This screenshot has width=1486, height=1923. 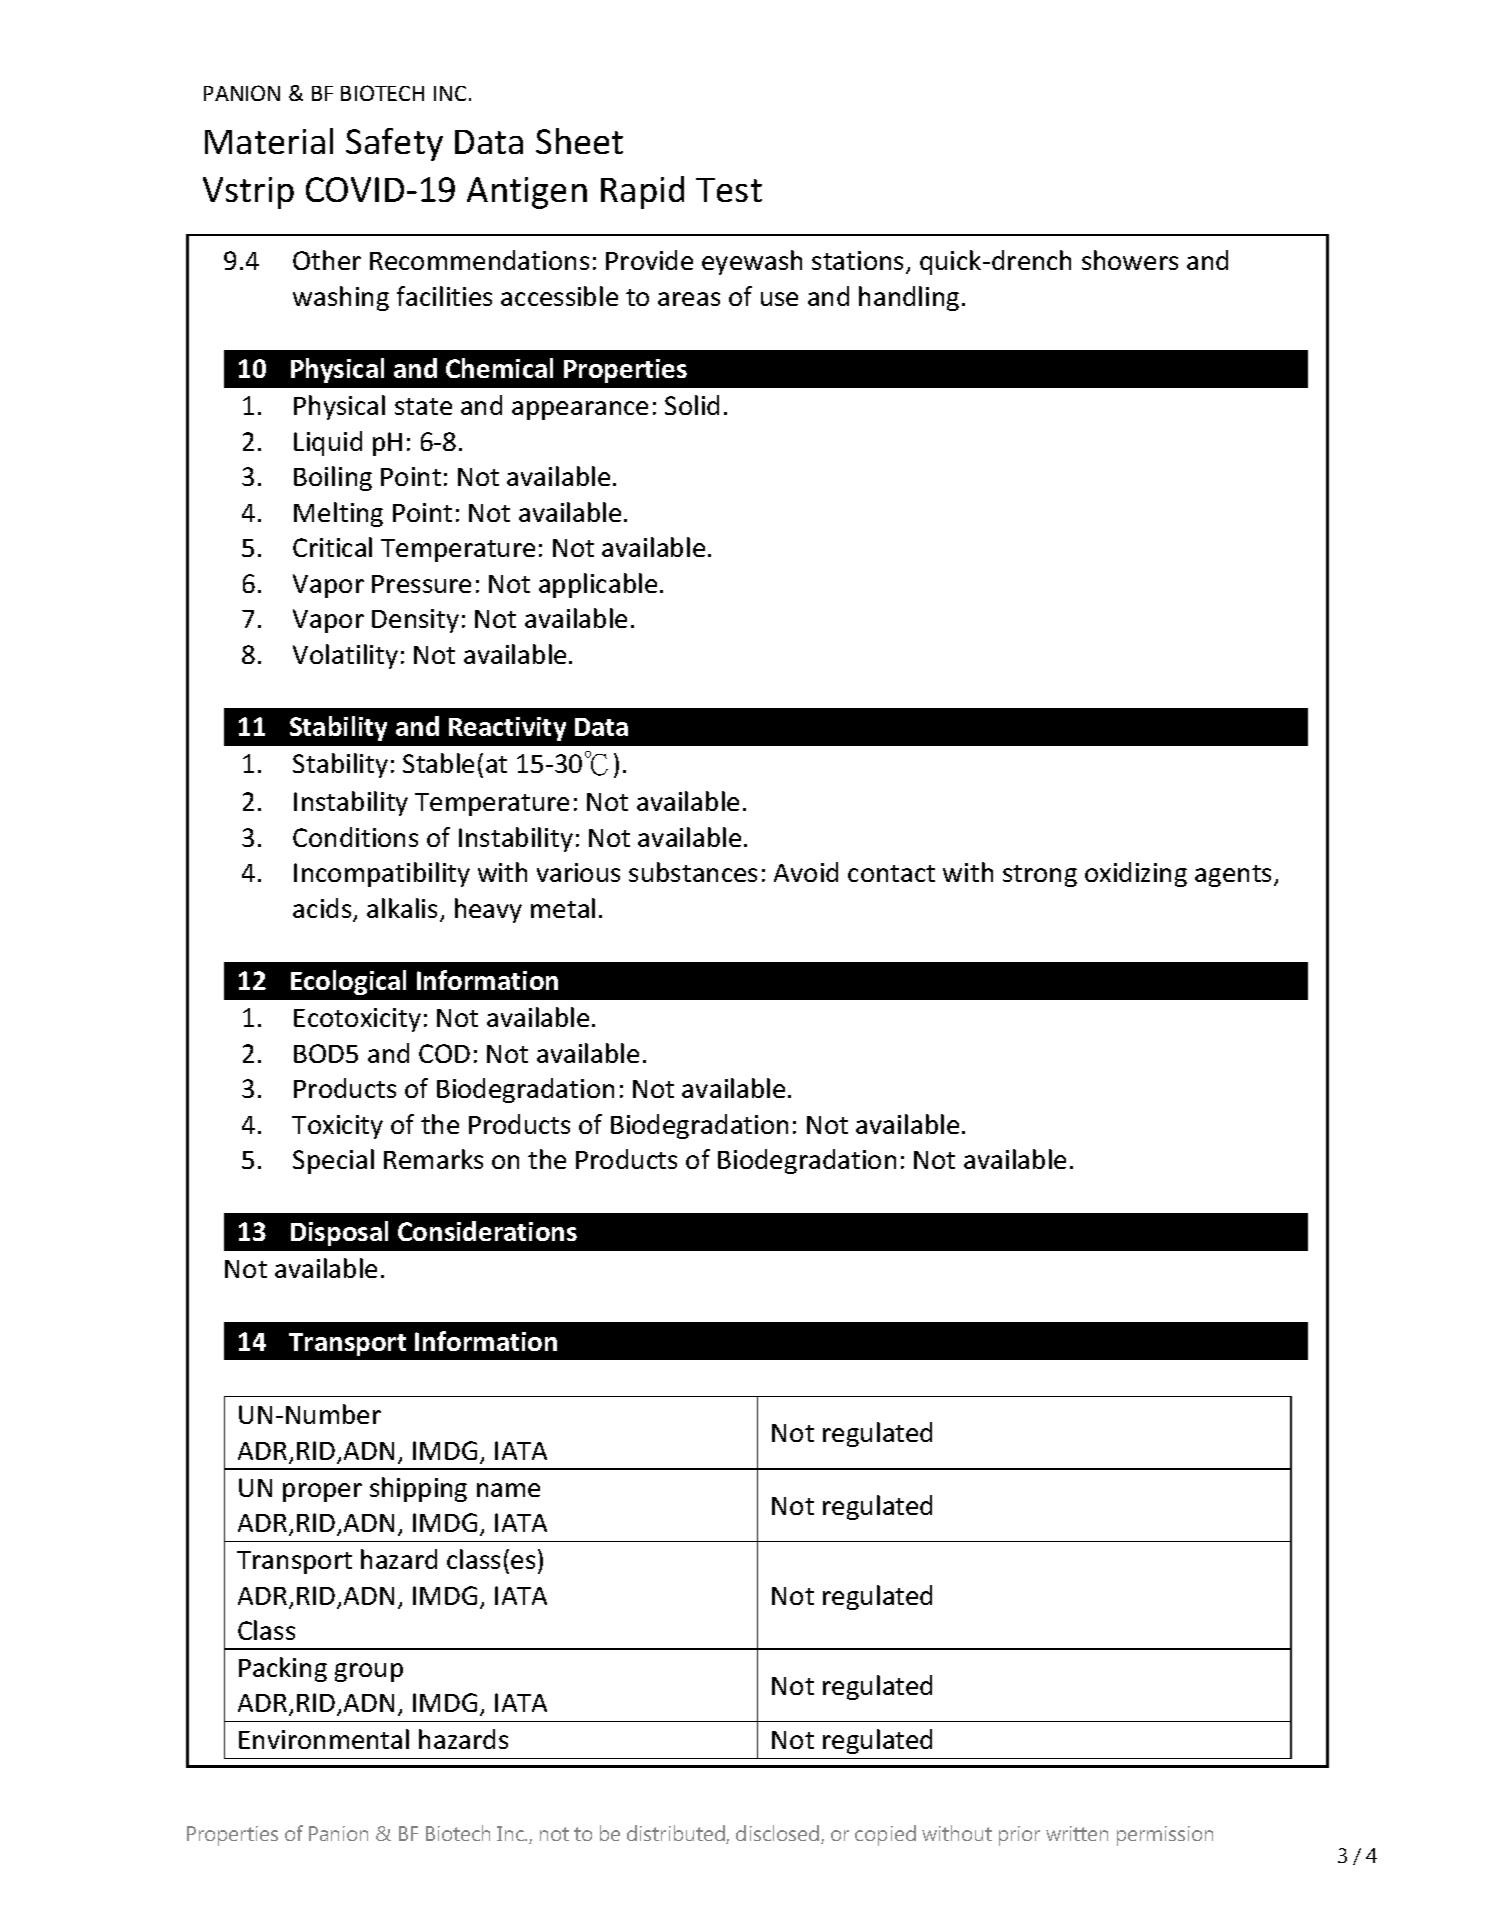 What do you see at coordinates (1130, 260) in the screenshot?
I see `showers` at bounding box center [1130, 260].
